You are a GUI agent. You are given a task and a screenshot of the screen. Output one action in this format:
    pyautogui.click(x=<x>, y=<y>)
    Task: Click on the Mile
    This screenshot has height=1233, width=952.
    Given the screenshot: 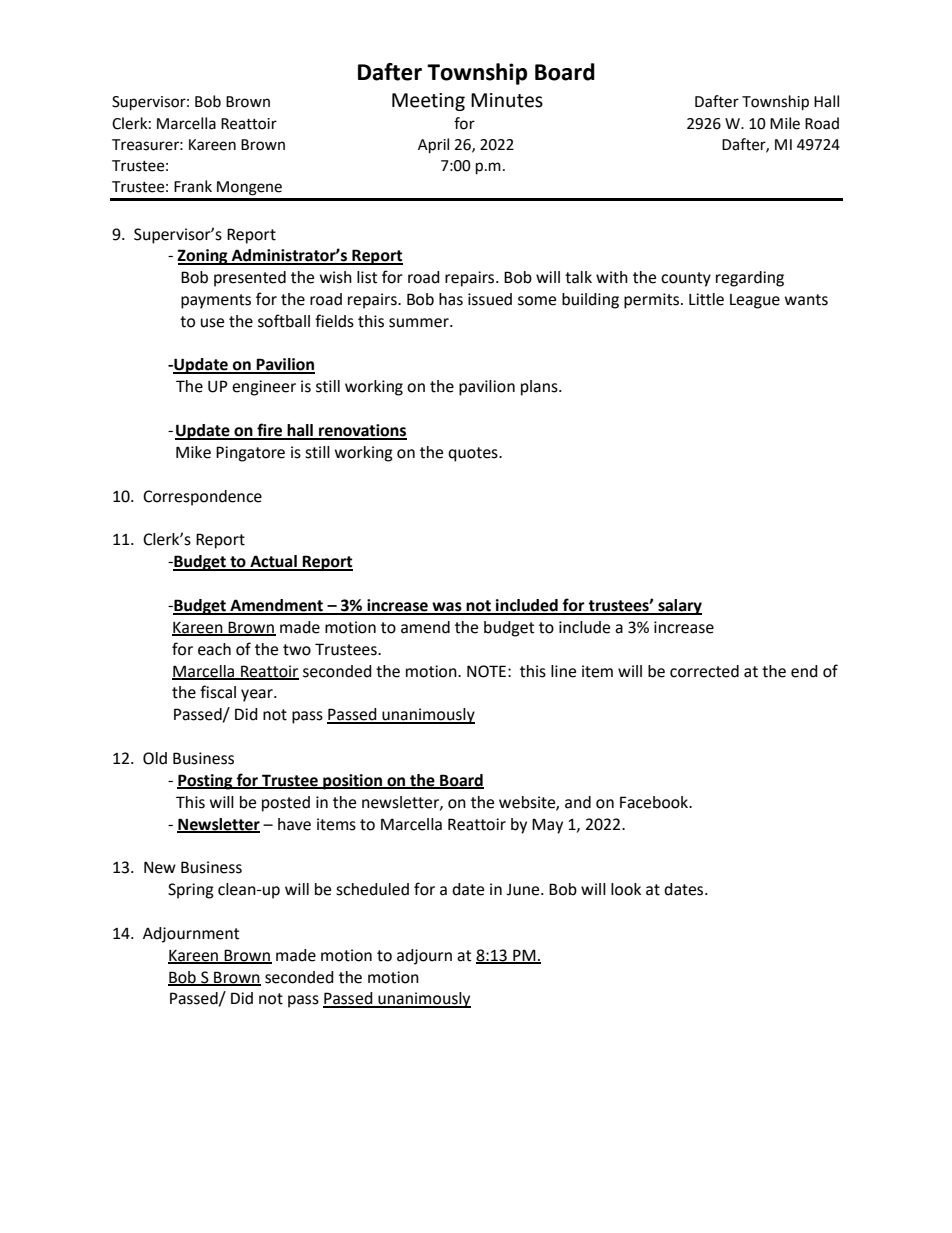 What is the action you would take?
    pyautogui.click(x=785, y=123)
